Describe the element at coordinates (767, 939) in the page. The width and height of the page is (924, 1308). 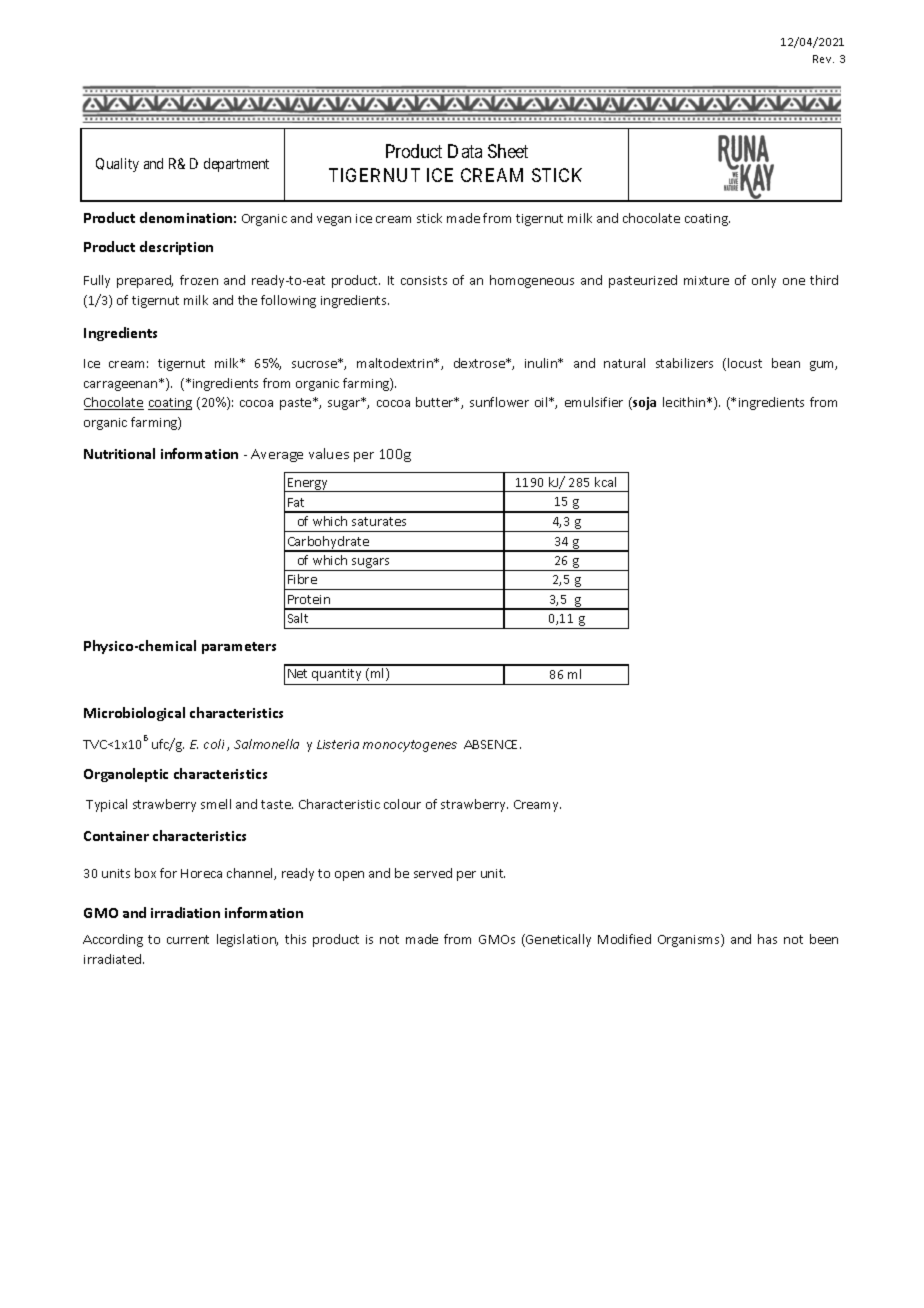
I see `has` at that location.
